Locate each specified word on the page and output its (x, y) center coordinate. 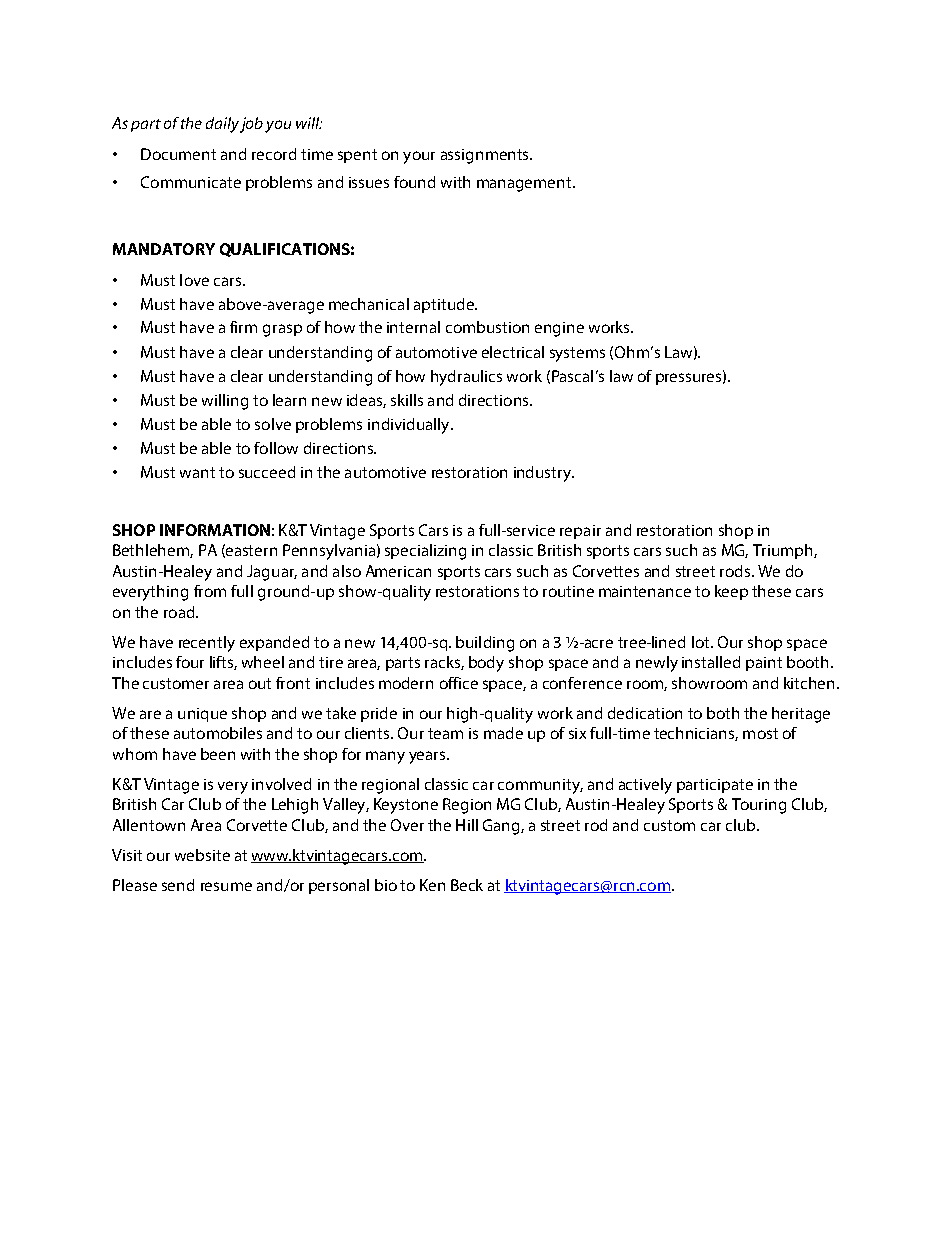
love (194, 280)
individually (410, 426)
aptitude (445, 305)
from (210, 591)
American (398, 571)
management (525, 184)
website (202, 855)
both (723, 713)
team (445, 733)
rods (735, 571)
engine (559, 329)
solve (273, 424)
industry (544, 474)
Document (178, 154)
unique (202, 715)
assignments (486, 156)
